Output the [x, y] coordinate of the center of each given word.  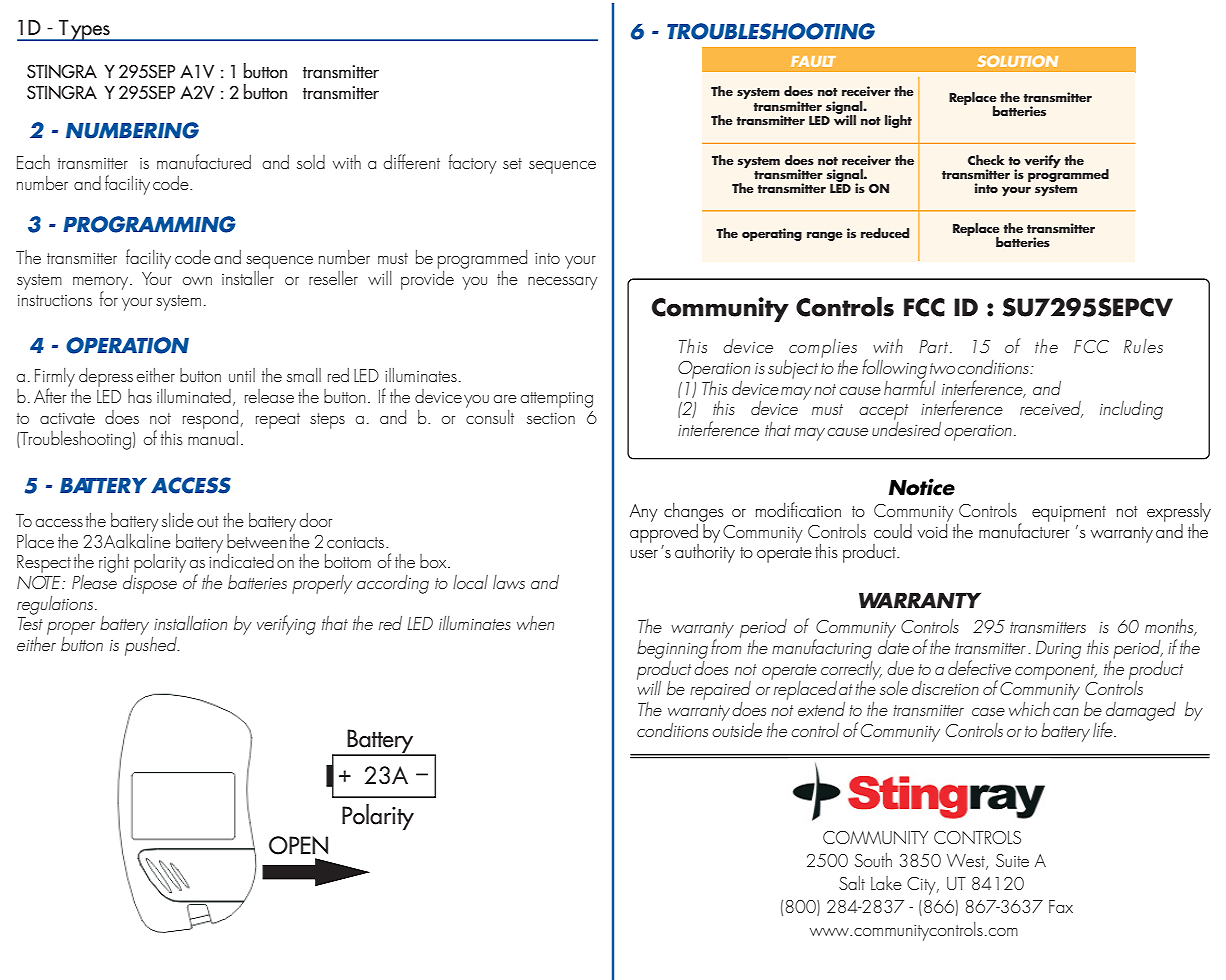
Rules [1143, 346]
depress [106, 377]
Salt [852, 883]
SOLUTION [1017, 61]
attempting [557, 399]
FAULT [813, 61]
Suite [1012, 860]
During [1058, 650]
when [535, 623]
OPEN [298, 845]
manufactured [204, 161]
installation [190, 623]
